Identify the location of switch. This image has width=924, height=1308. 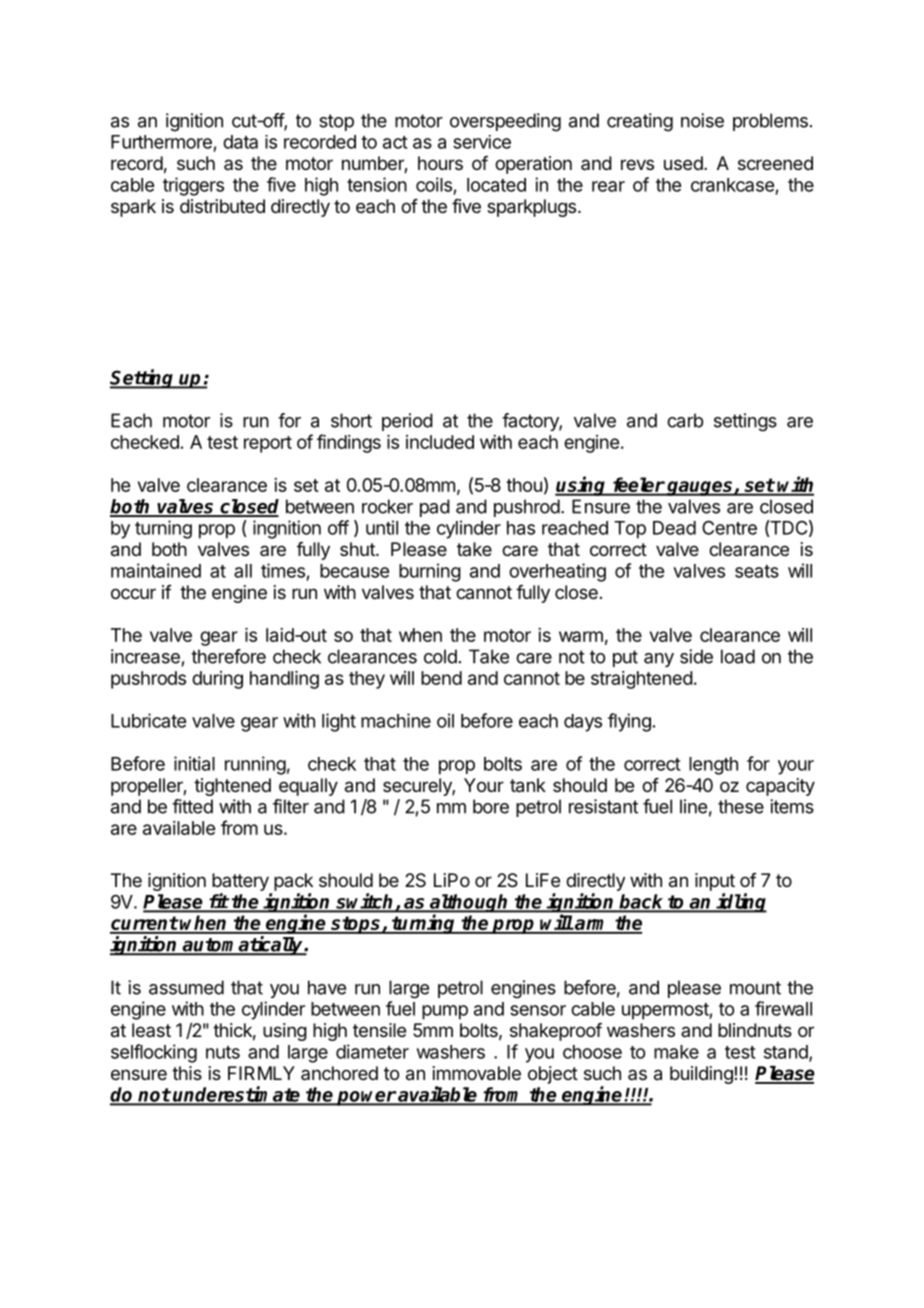
(365, 902).
